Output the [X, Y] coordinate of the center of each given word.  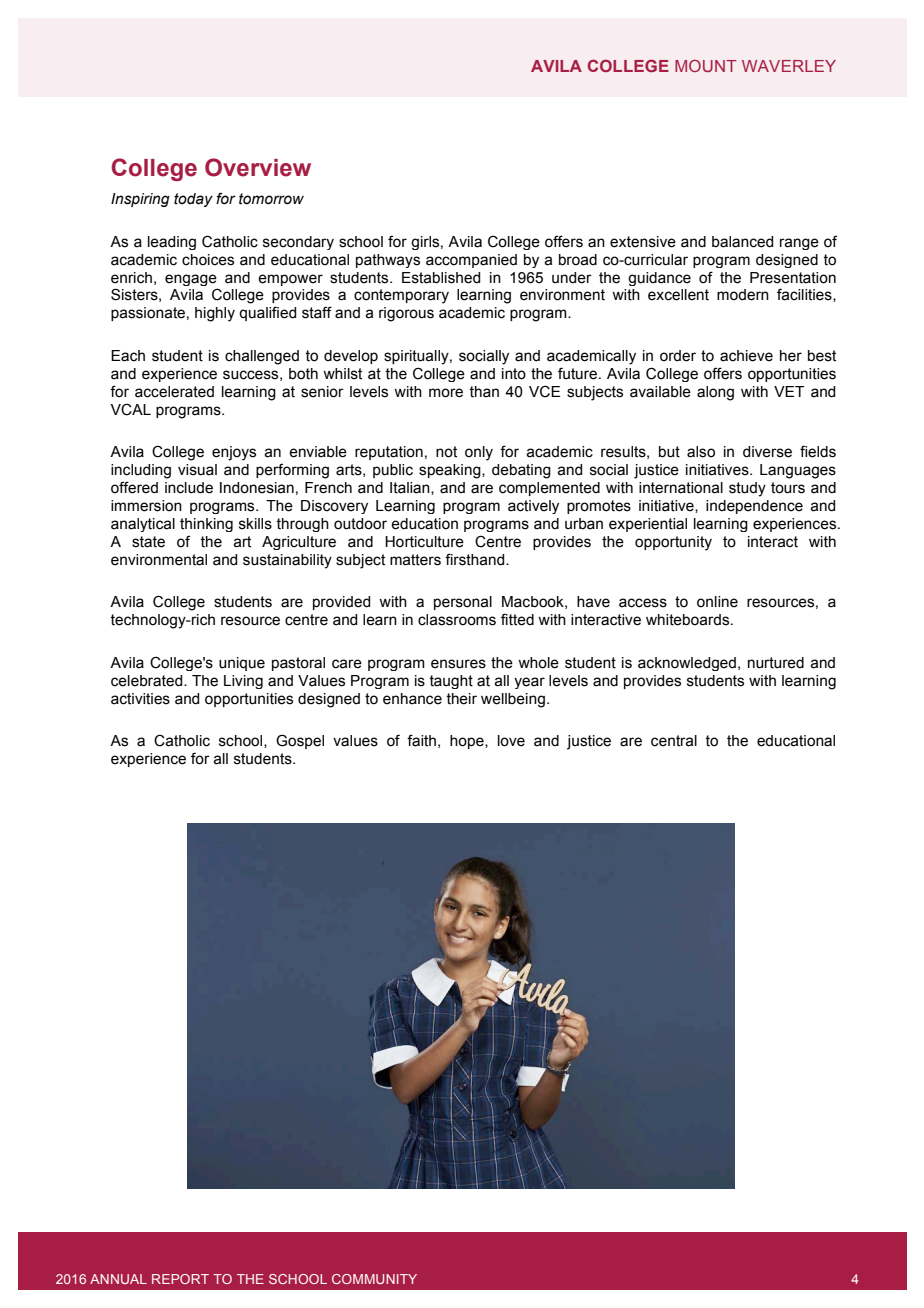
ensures [458, 664]
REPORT [180, 1279]
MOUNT [706, 66]
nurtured [776, 663]
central [674, 741]
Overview [258, 167]
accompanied [471, 261]
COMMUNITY [374, 1279]
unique [242, 664]
